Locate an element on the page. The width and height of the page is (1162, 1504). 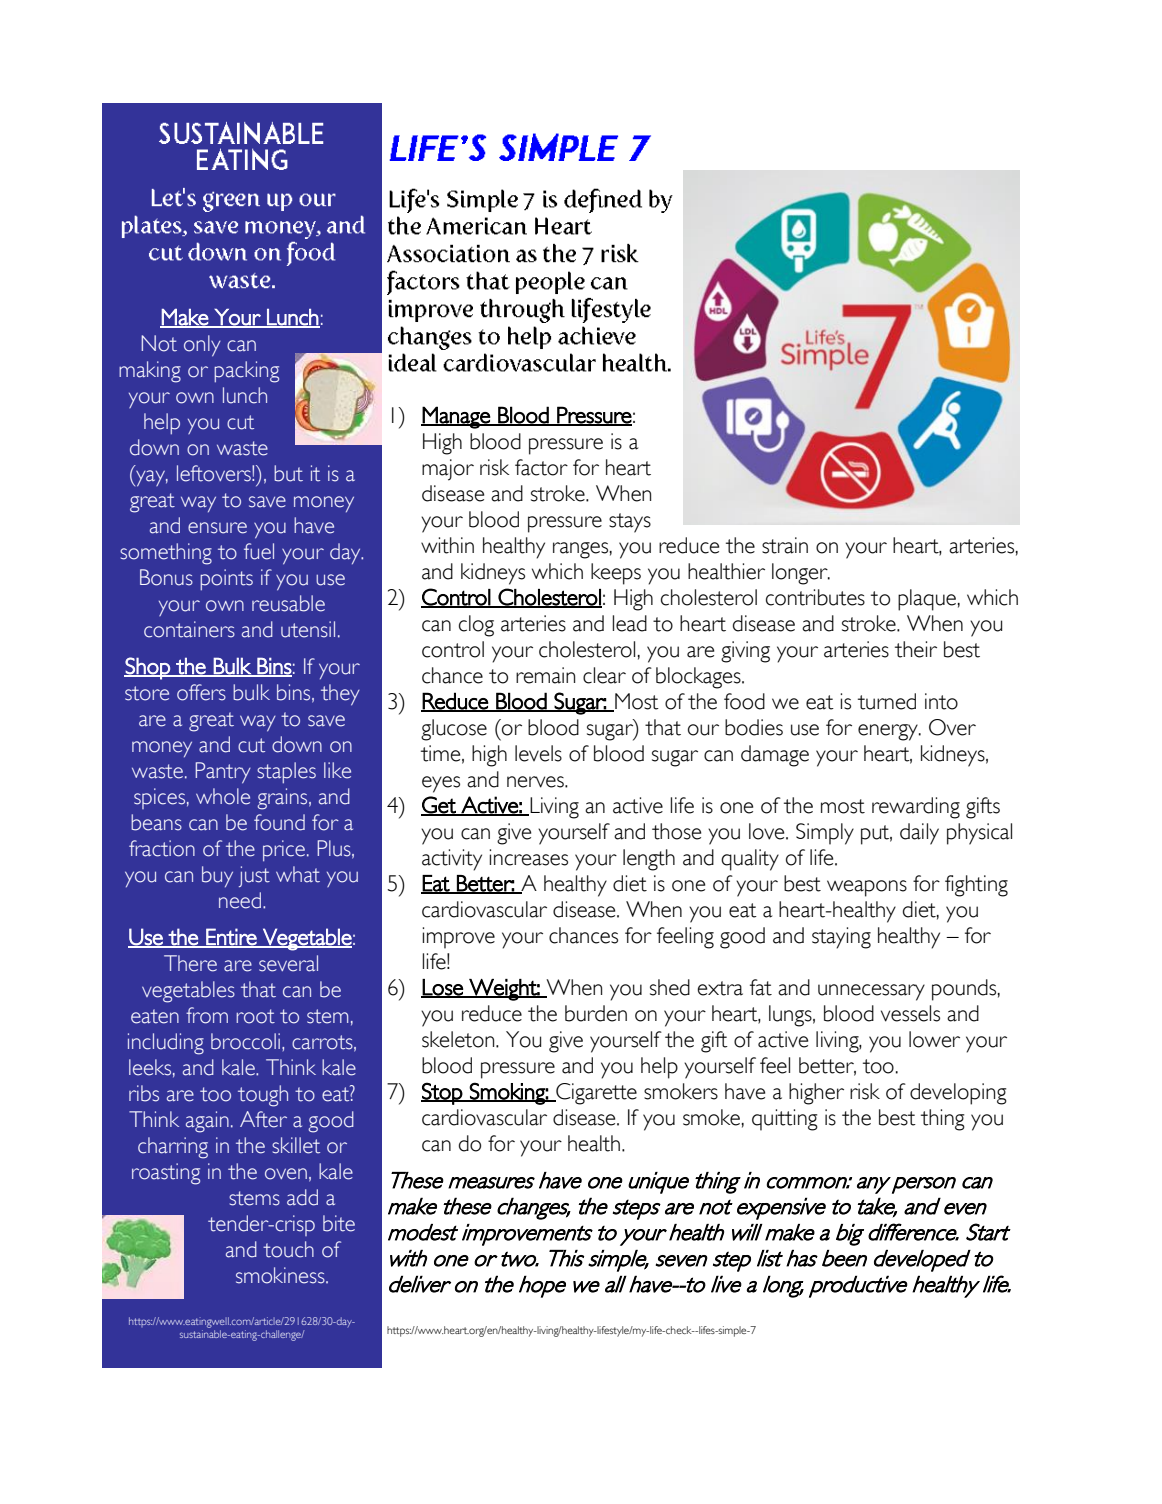
rewarding is located at coordinates (916, 808).
